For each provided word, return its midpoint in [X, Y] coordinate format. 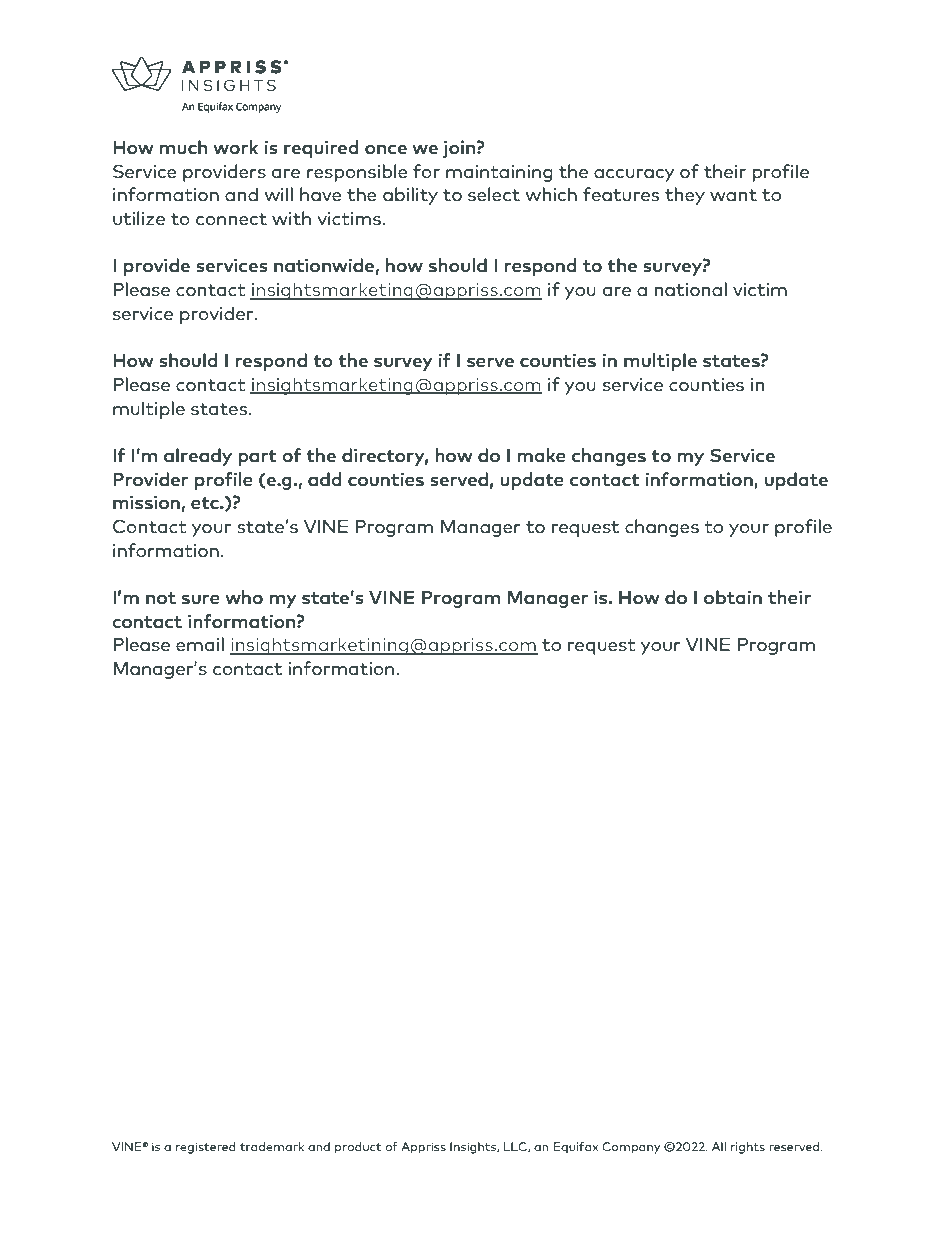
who [244, 597]
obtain [733, 597]
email [200, 644]
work [235, 147]
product [358, 1148]
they [685, 196]
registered [206, 1148]
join [459, 149]
